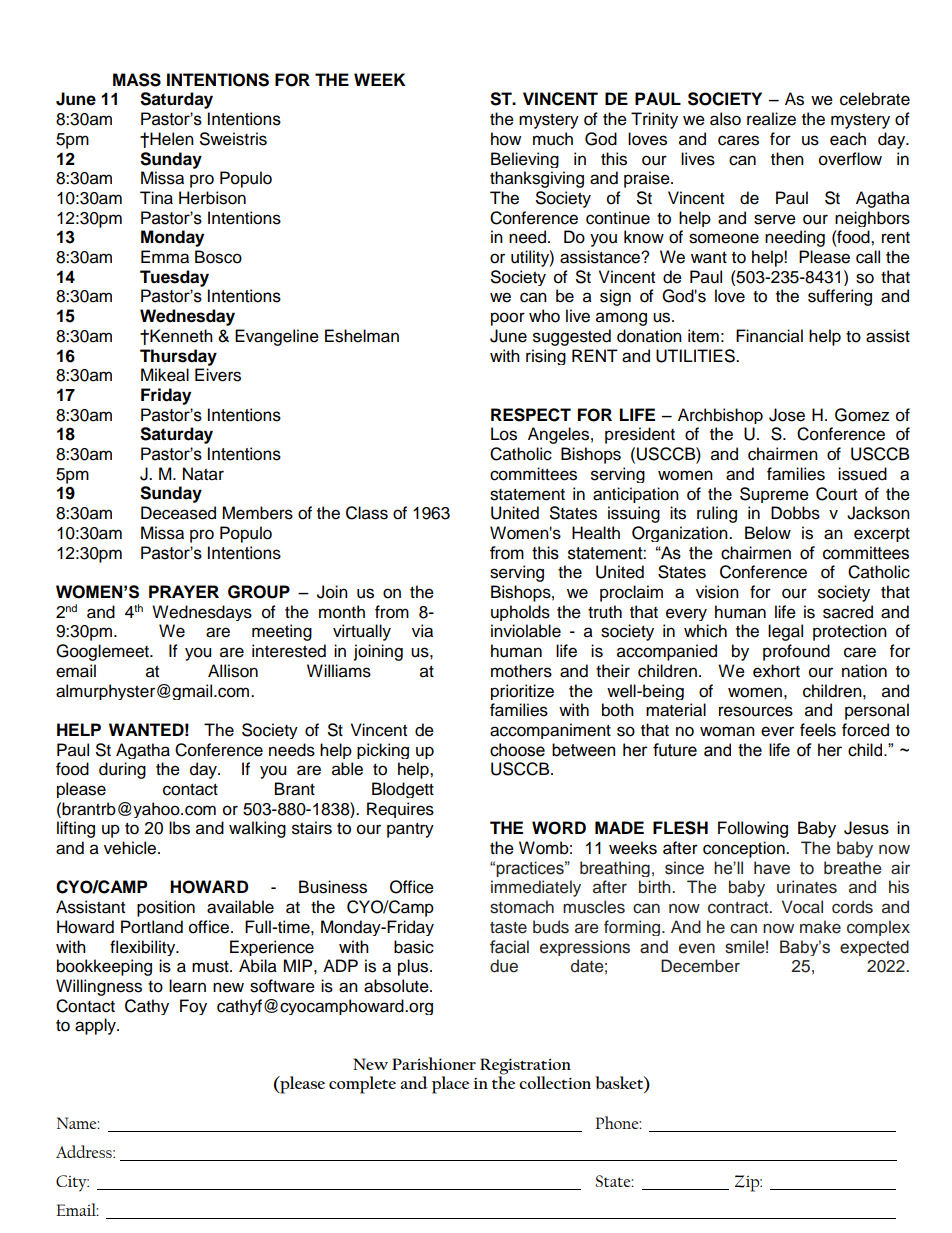 Image resolution: width=952 pixels, height=1233 pixels. Describe the element at coordinates (171, 139) in the page. I see `Helen` at that location.
